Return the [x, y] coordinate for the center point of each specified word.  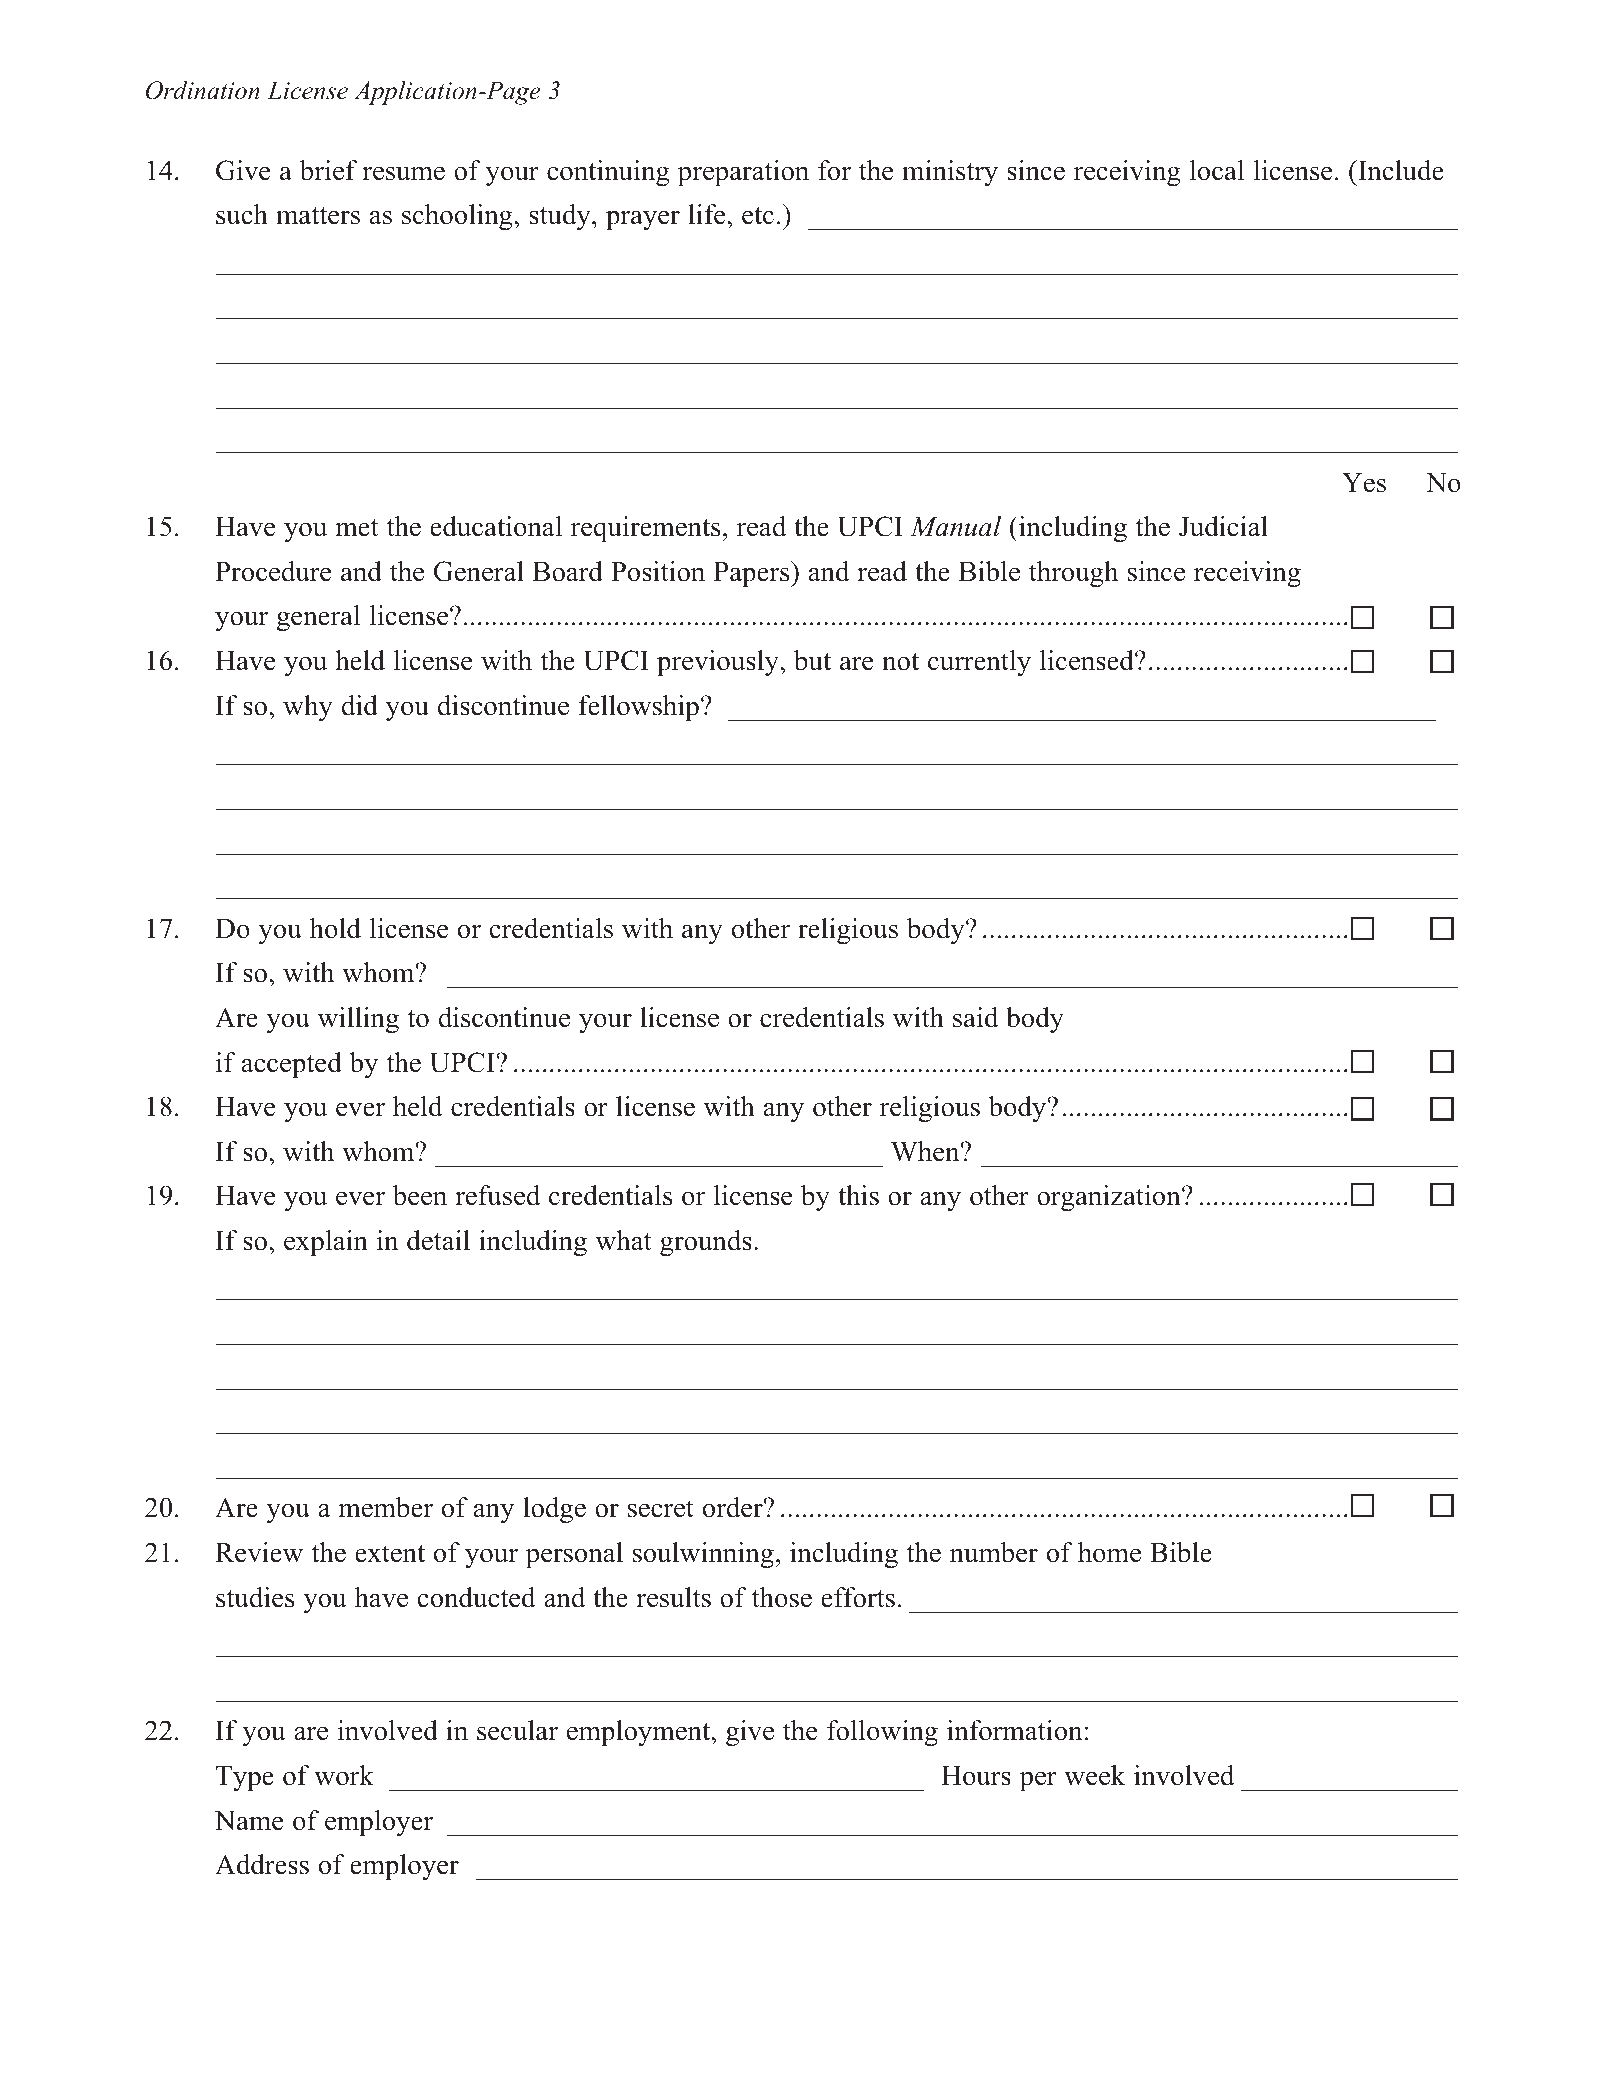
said [976, 1017]
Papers [753, 574]
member [385, 1507]
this [858, 1195]
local [1217, 170]
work [344, 1775]
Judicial [1223, 526]
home [1109, 1552]
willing [358, 1020]
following [882, 1733]
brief [329, 170]
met [357, 528]
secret [661, 1509]
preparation [743, 173]
